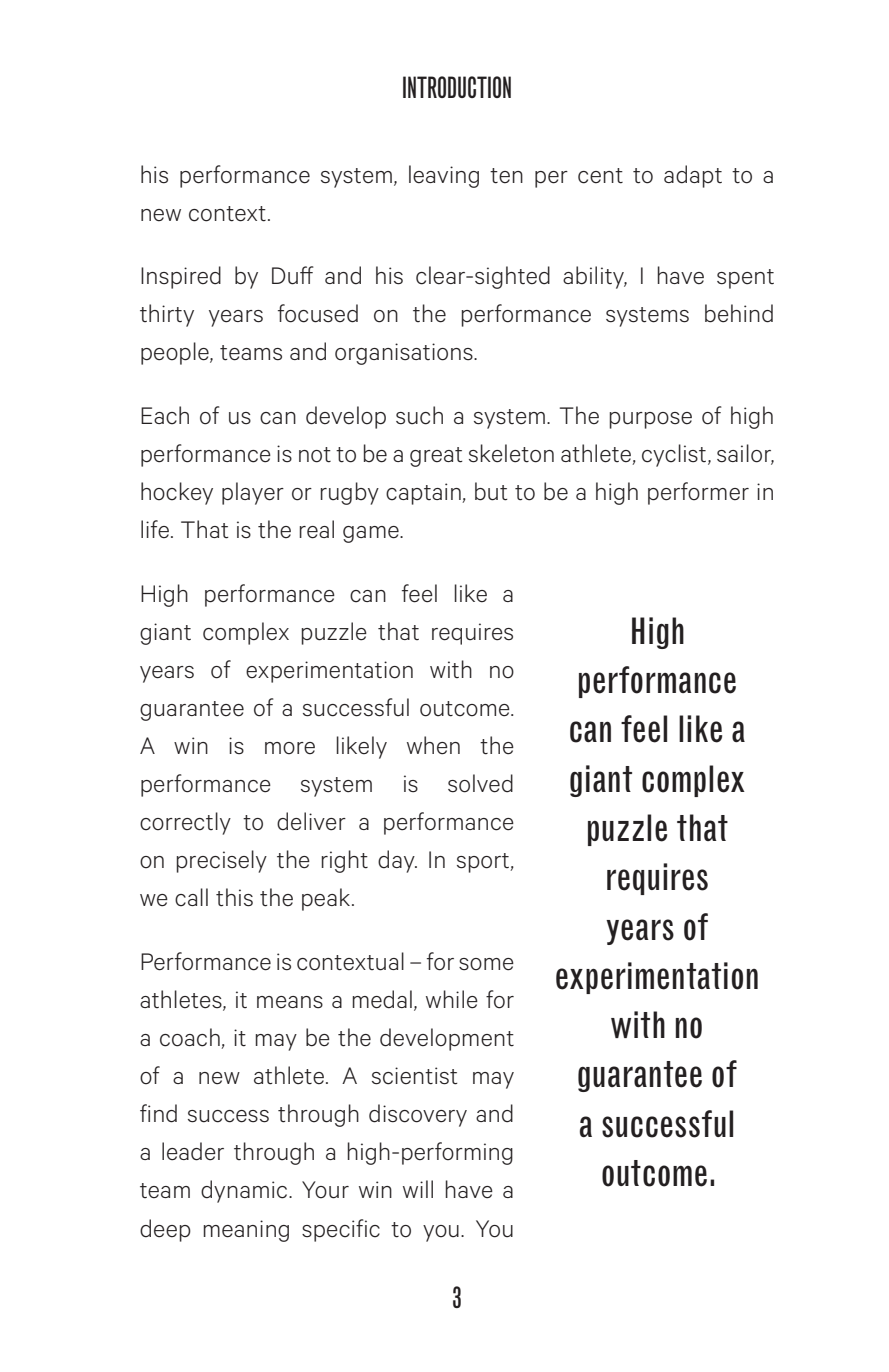 Image resolution: width=889 pixels, height=1372 pixels. Describe the element at coordinates (693, 176) in the document. I see `adapt` at that location.
